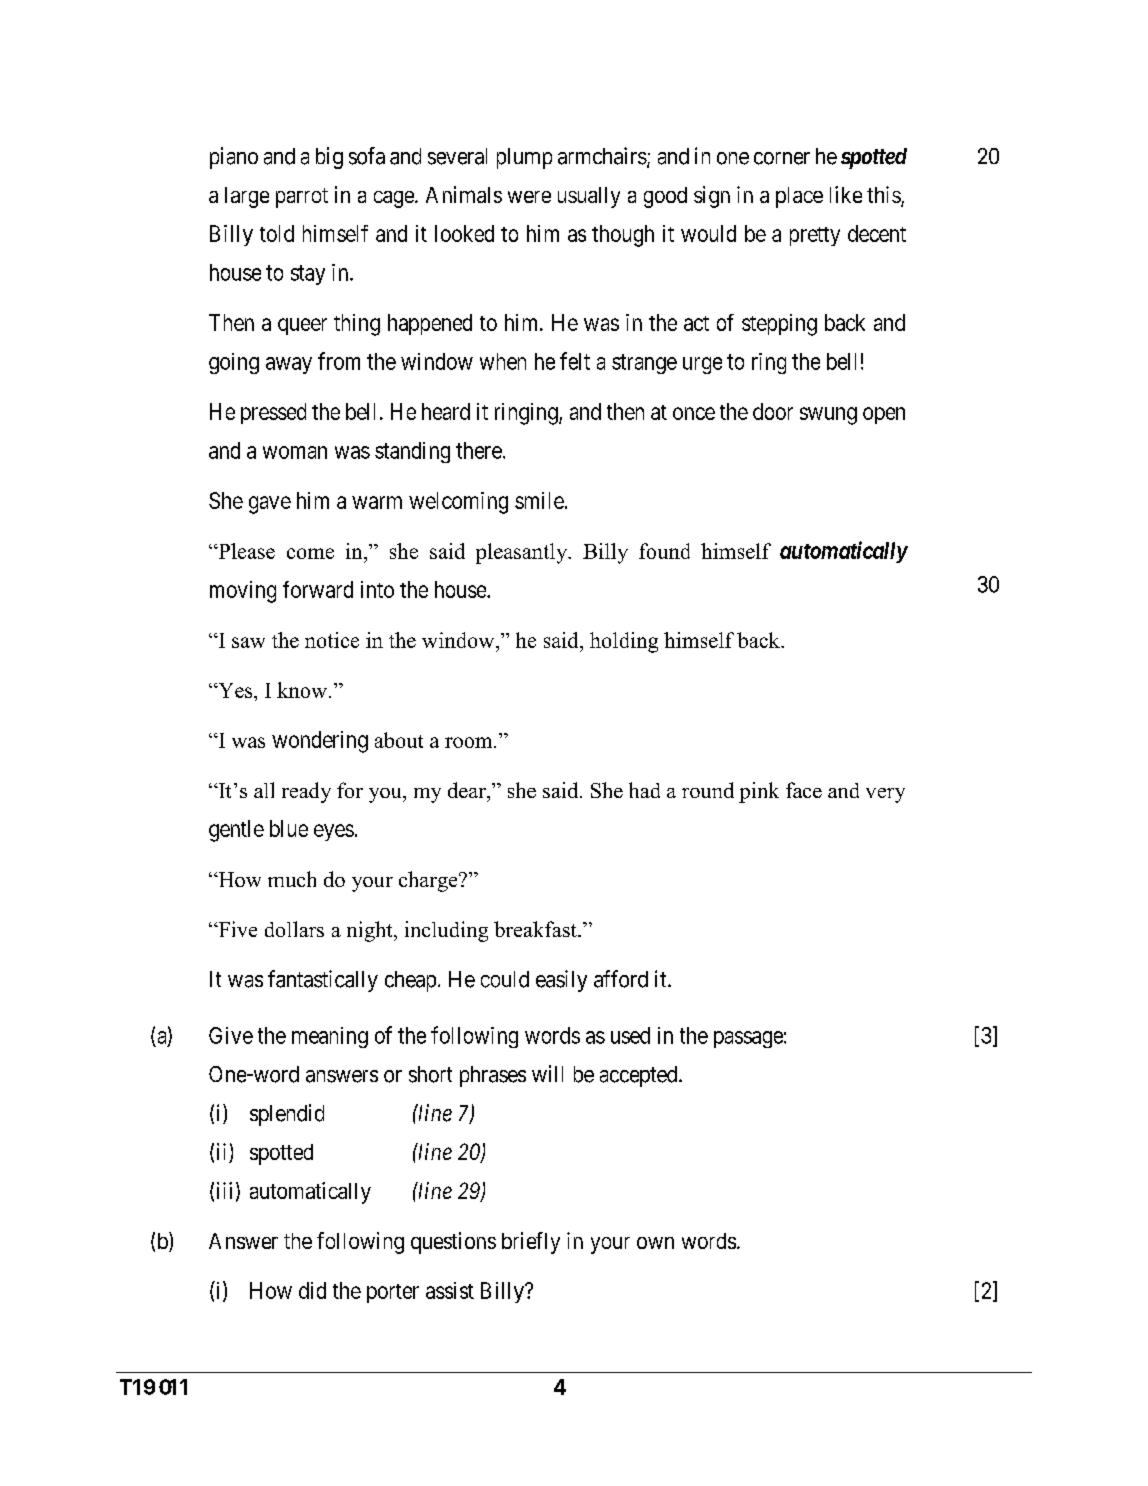 The width and height of the page is (1148, 1486). I want to click on face, so click(804, 790).
